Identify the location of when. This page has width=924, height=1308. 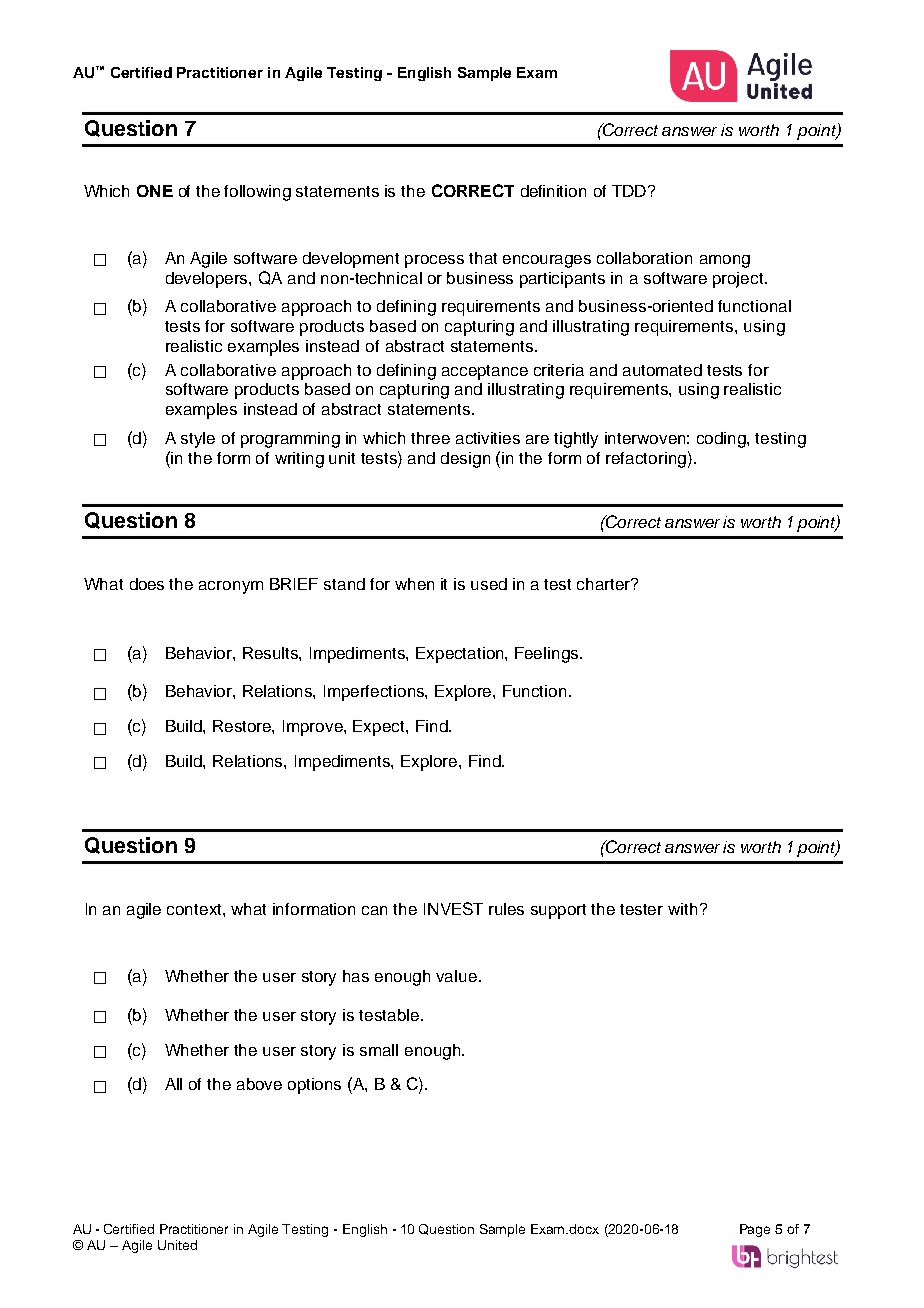
(414, 584).
